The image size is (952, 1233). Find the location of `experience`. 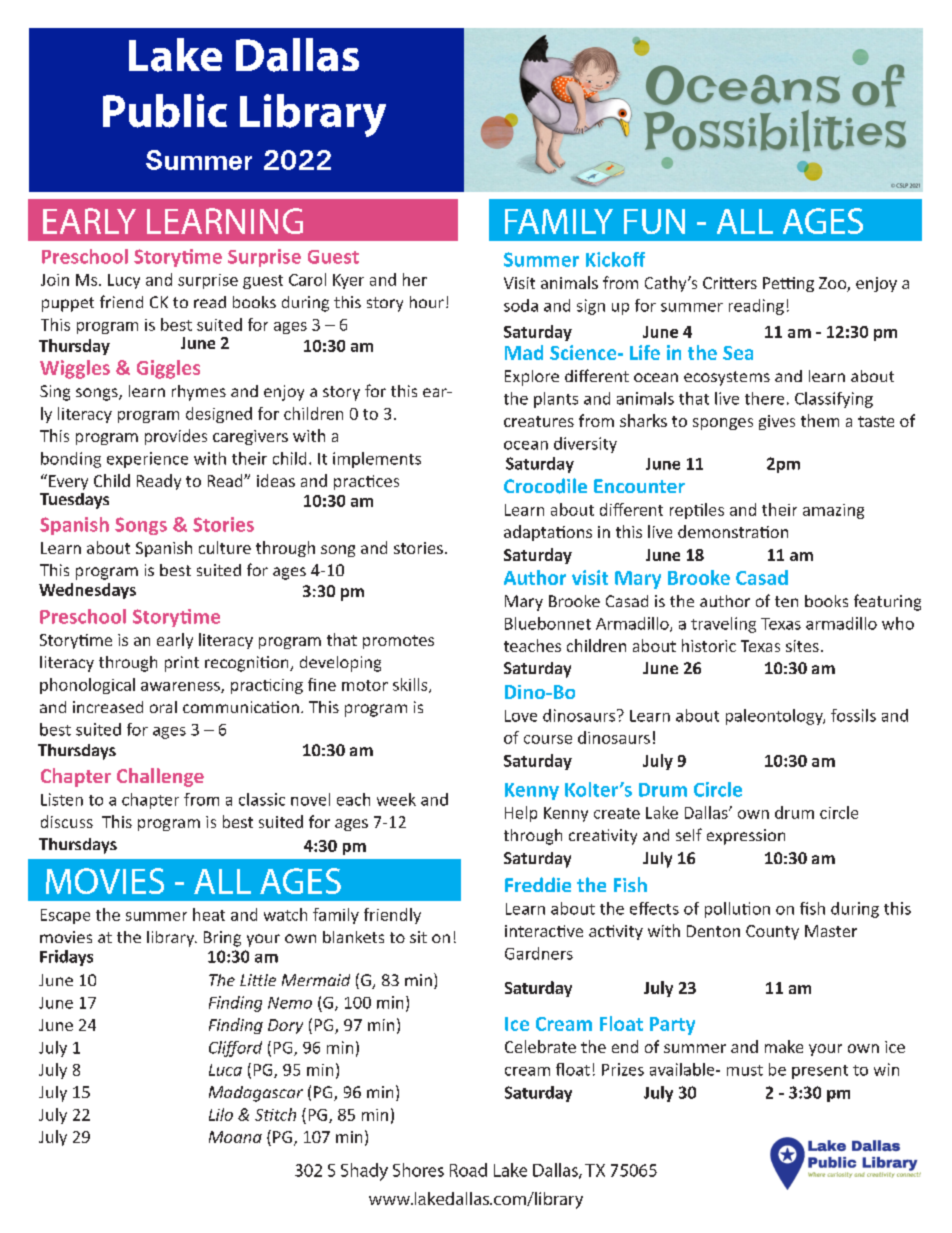

experience is located at coordinates (147, 460).
